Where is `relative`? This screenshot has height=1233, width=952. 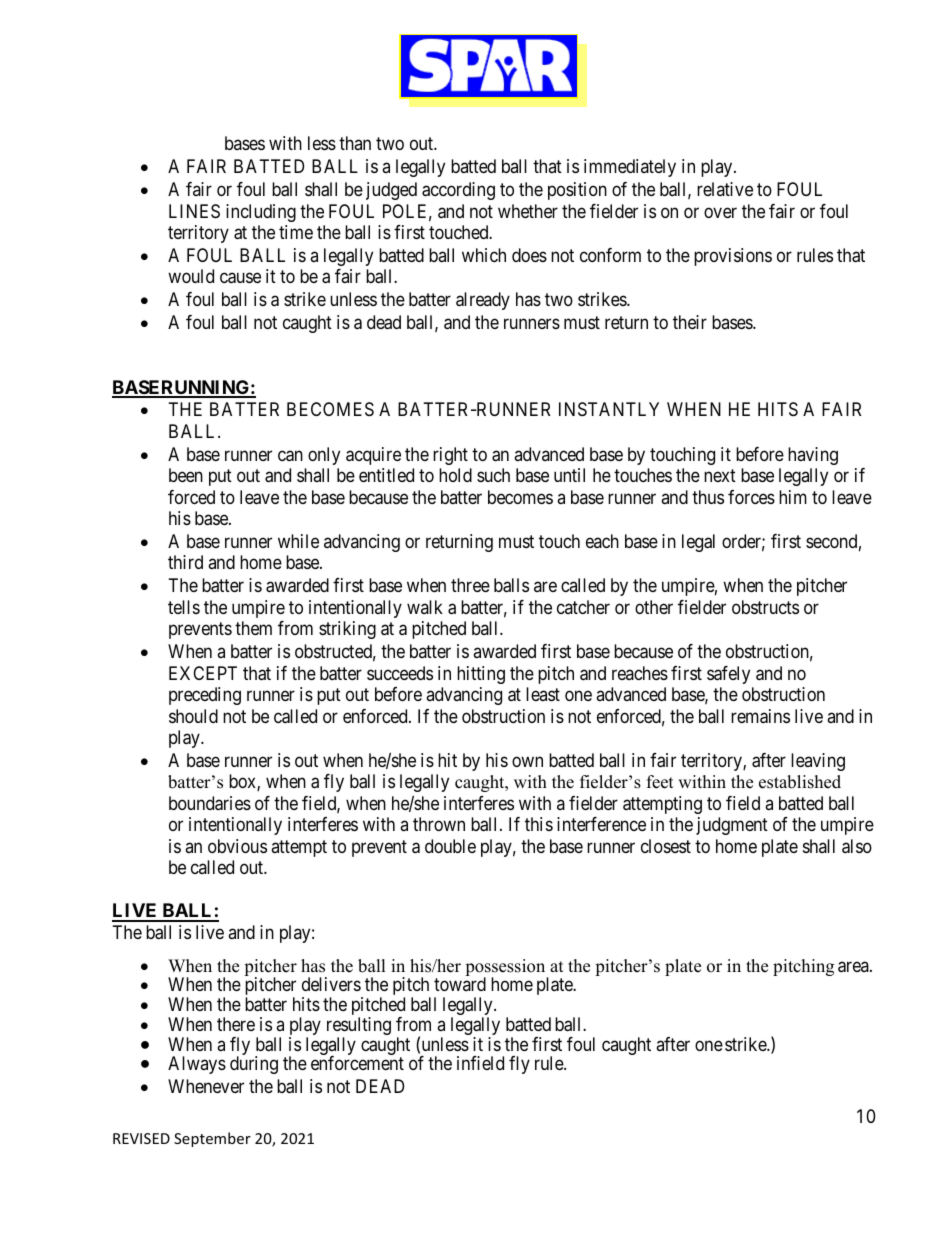 relative is located at coordinates (725, 189).
